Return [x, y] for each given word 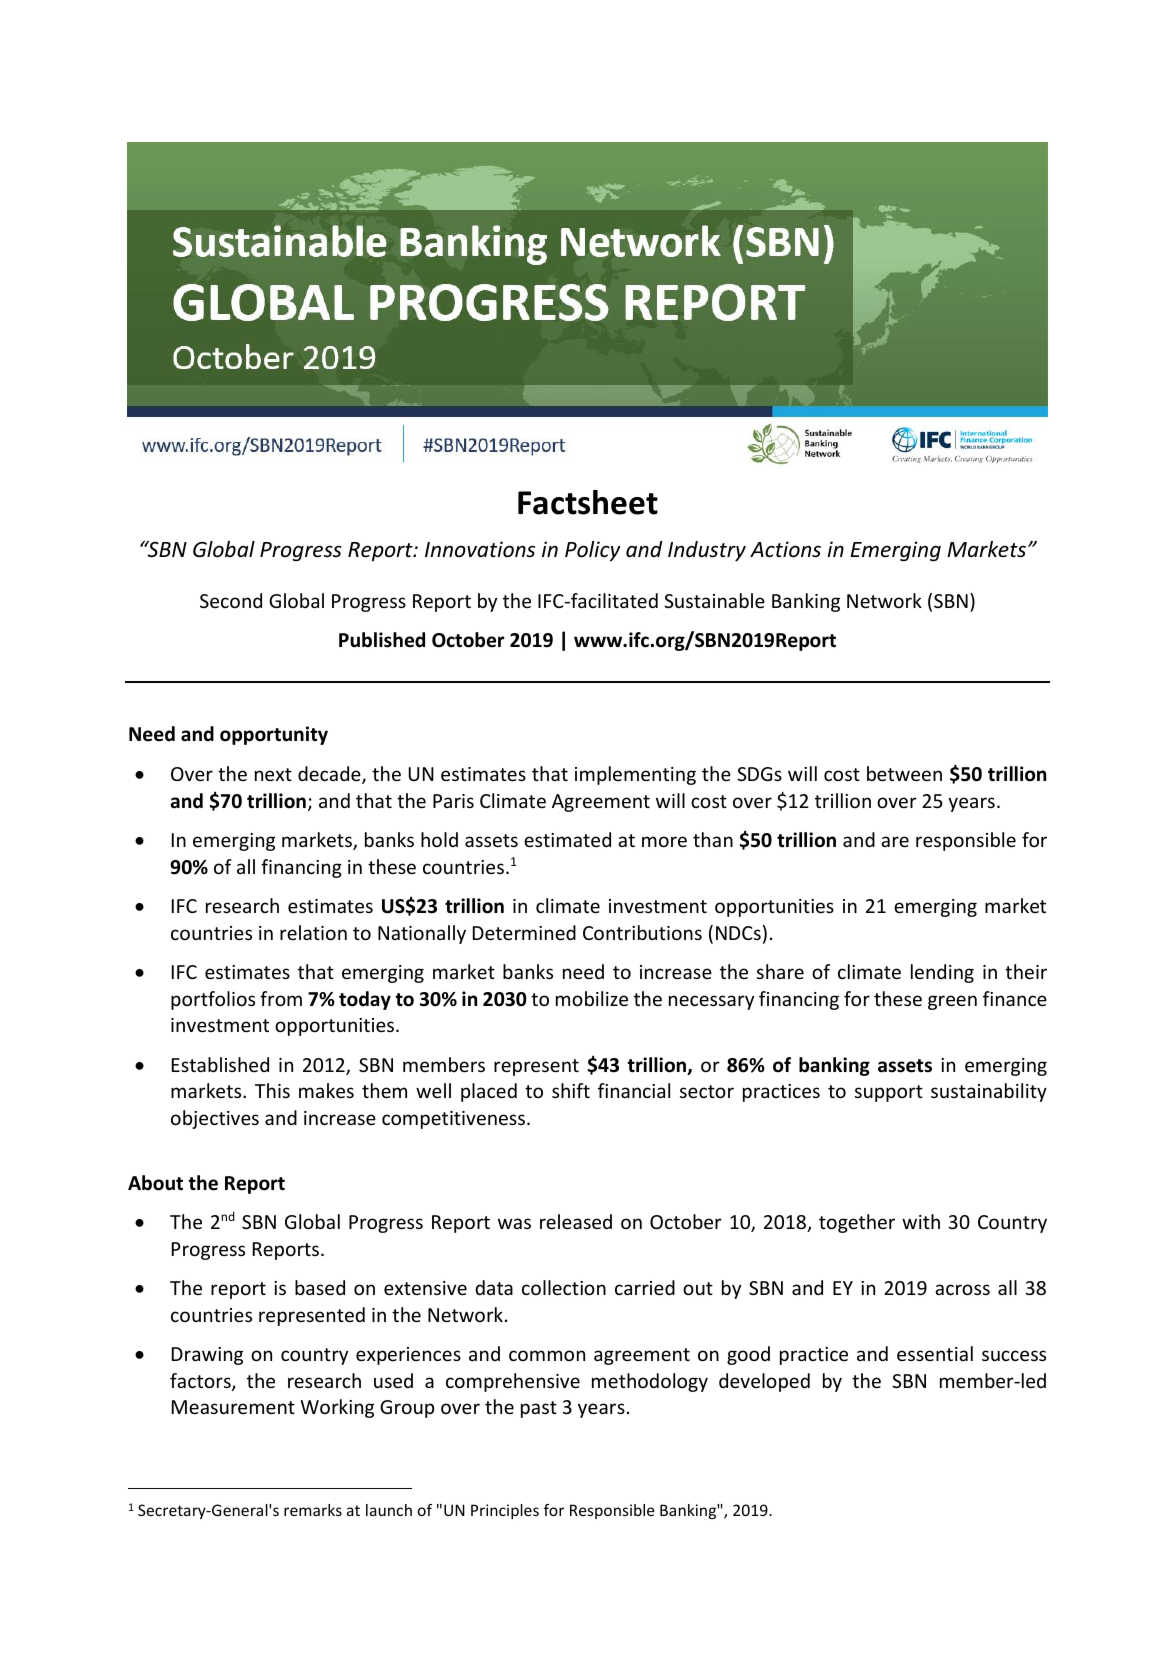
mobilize [592, 998]
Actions [785, 549]
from [281, 998]
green [952, 1002]
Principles [505, 1511]
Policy [592, 551]
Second [231, 600]
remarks [313, 1510]
